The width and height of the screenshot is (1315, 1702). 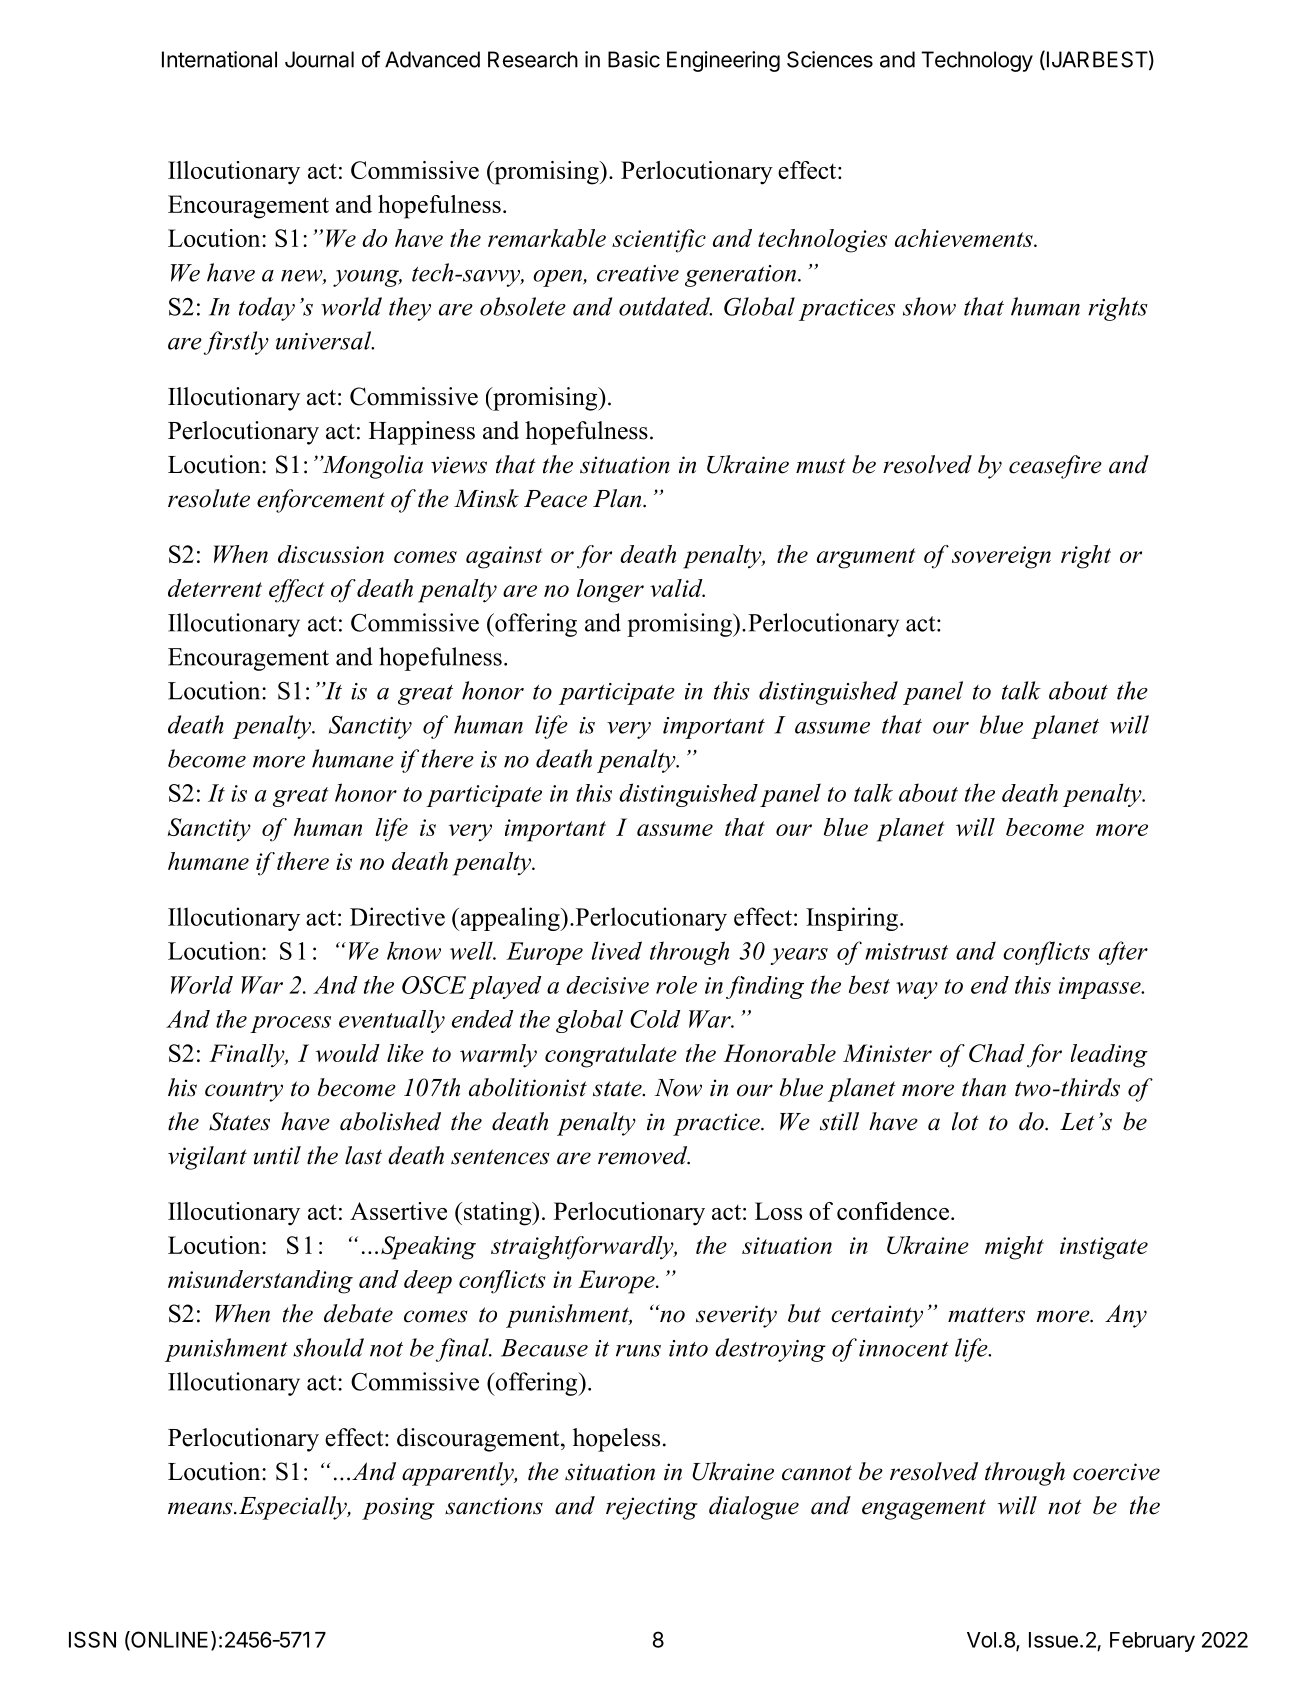 What do you see at coordinates (644, 1155) in the screenshot?
I see `removed` at bounding box center [644, 1155].
